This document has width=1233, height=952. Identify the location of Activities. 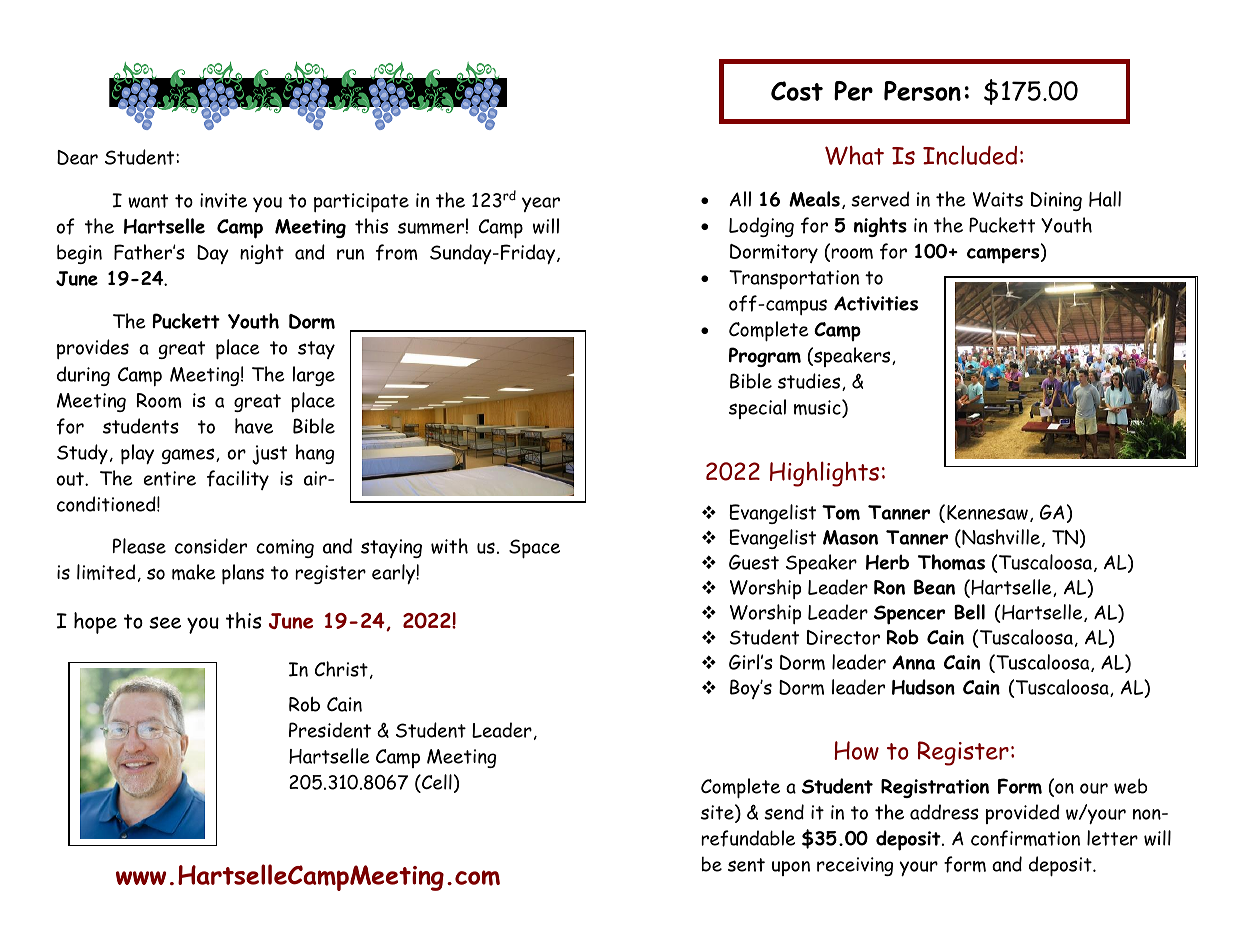
(876, 303).
